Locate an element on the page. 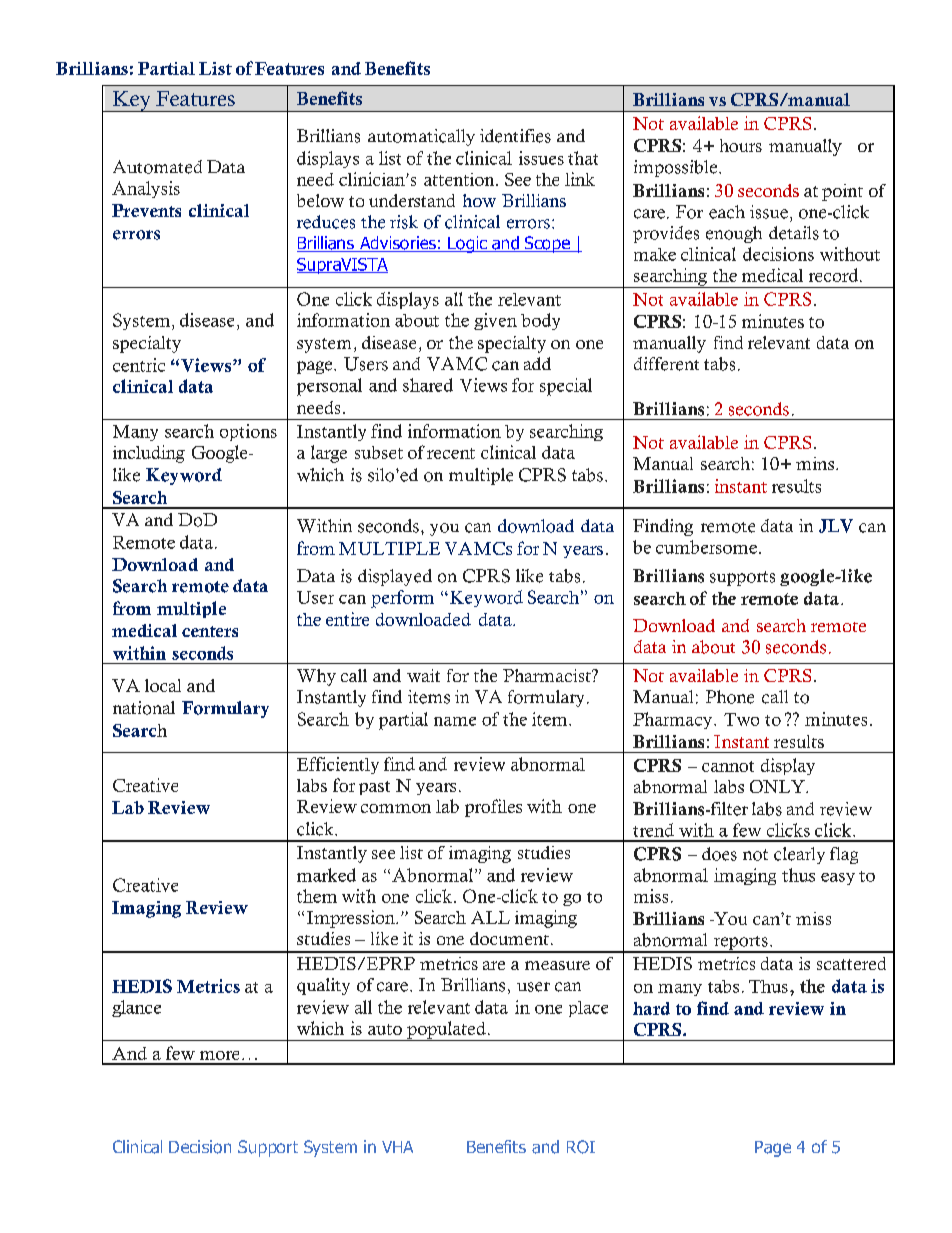  hours is located at coordinates (741, 145).
